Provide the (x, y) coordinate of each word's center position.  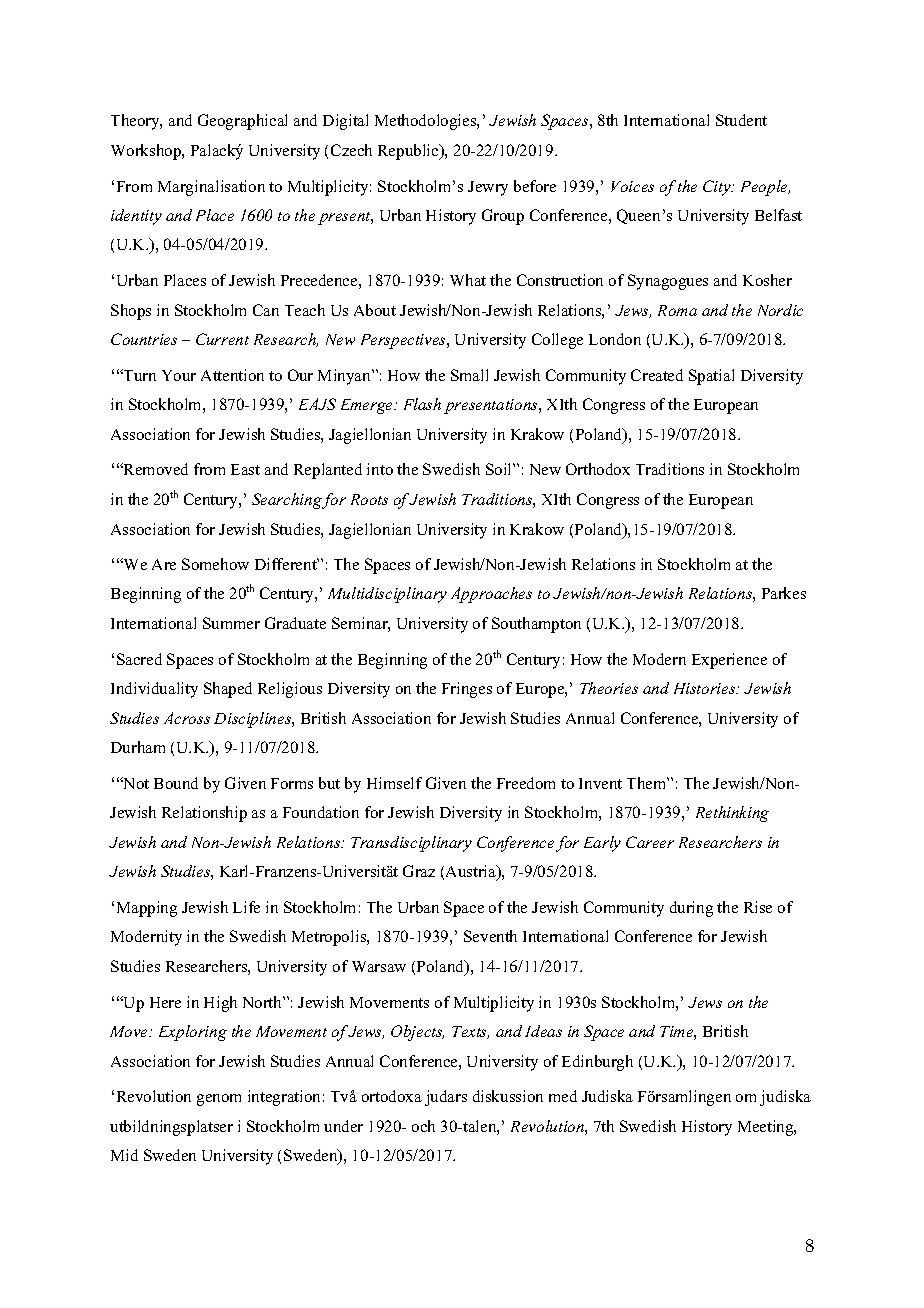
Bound (176, 783)
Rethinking (732, 814)
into (380, 469)
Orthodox (598, 469)
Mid (124, 1155)
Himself (394, 783)
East (245, 469)
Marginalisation (211, 188)
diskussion (508, 1096)
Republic (409, 152)
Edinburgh (597, 1063)
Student (741, 120)
